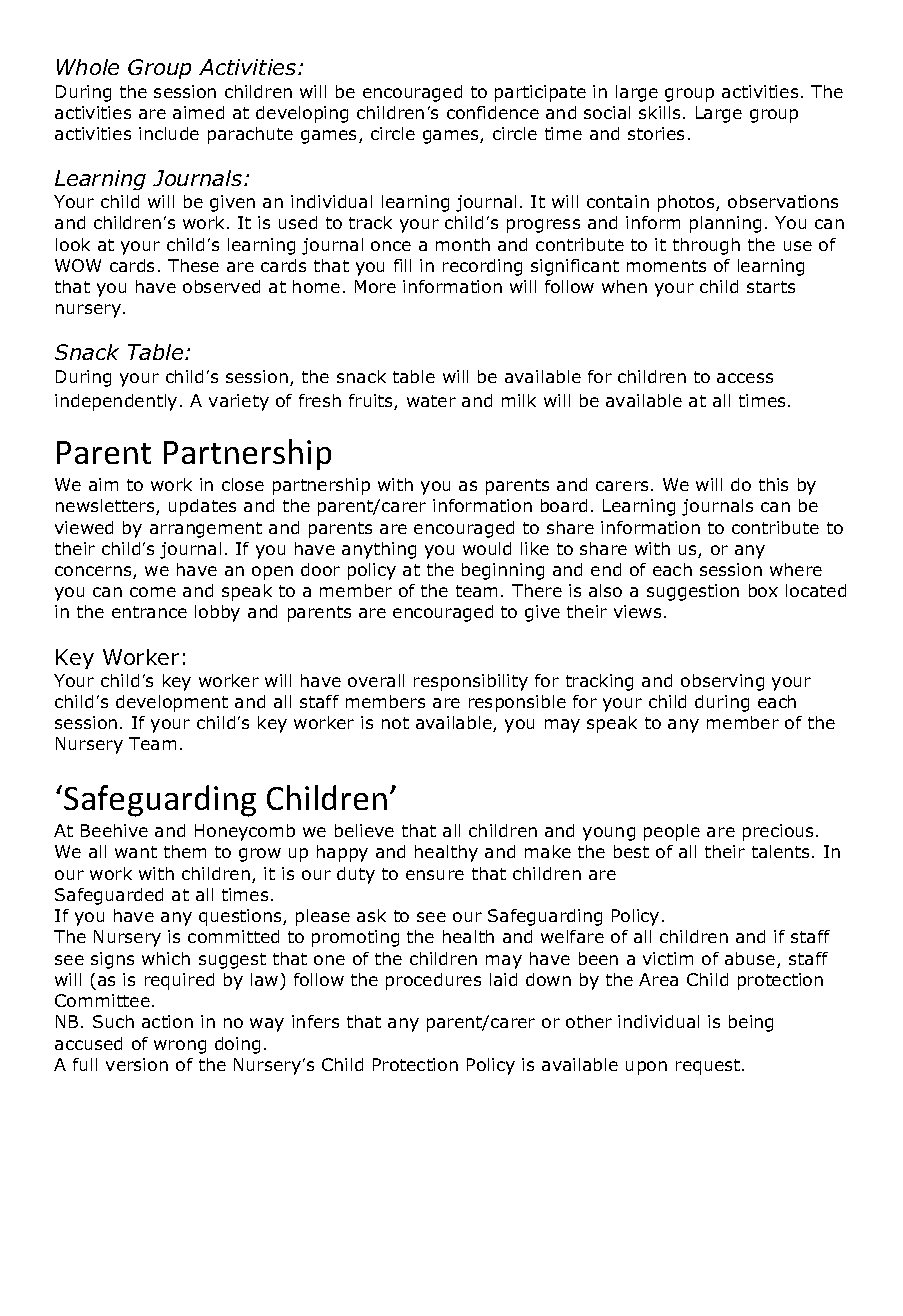 This page has height=1316, width=903. Describe the element at coordinates (198, 112) in the page. I see `aimed` at that location.
